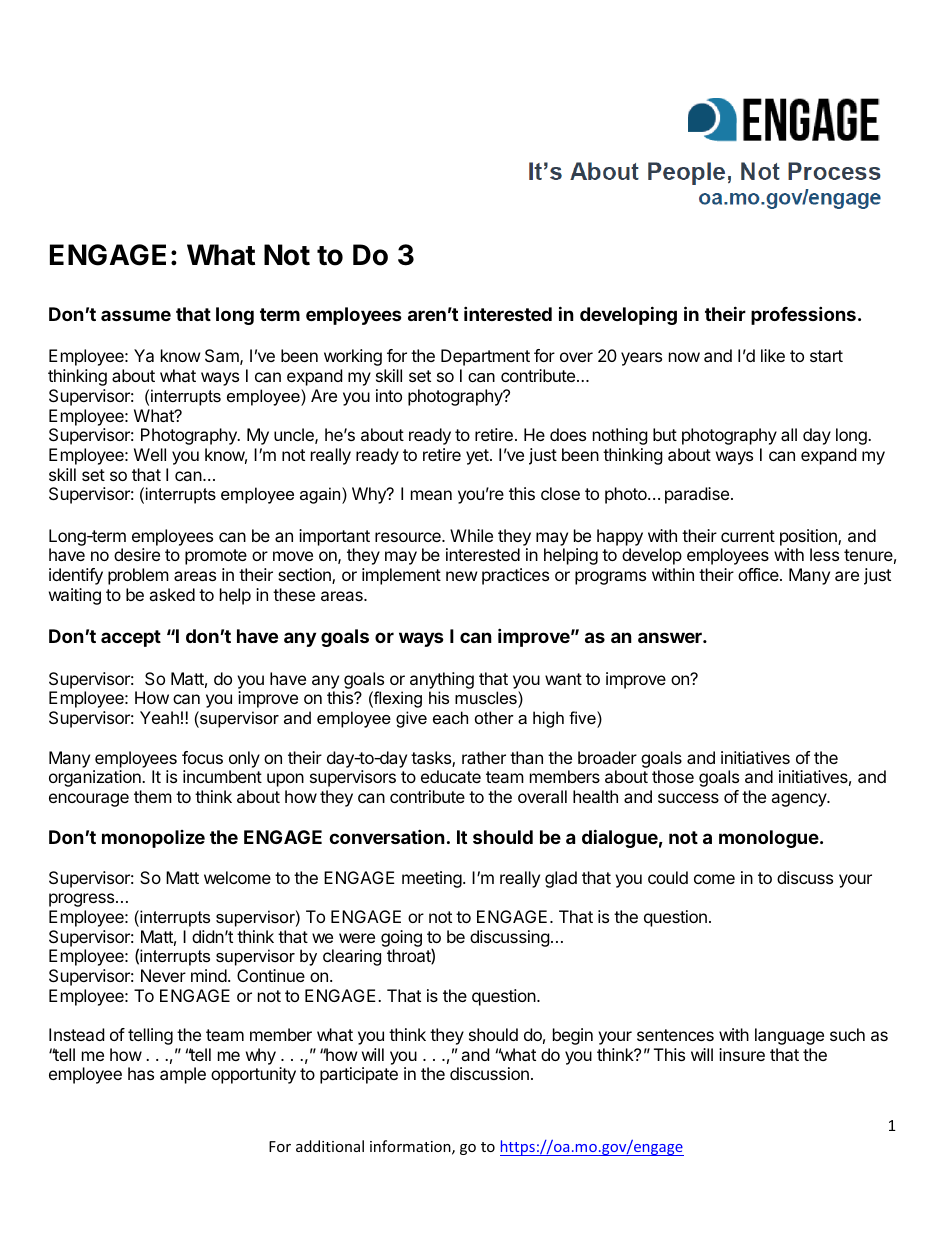  Describe the element at coordinates (450, 717) in the document. I see `each` at that location.
